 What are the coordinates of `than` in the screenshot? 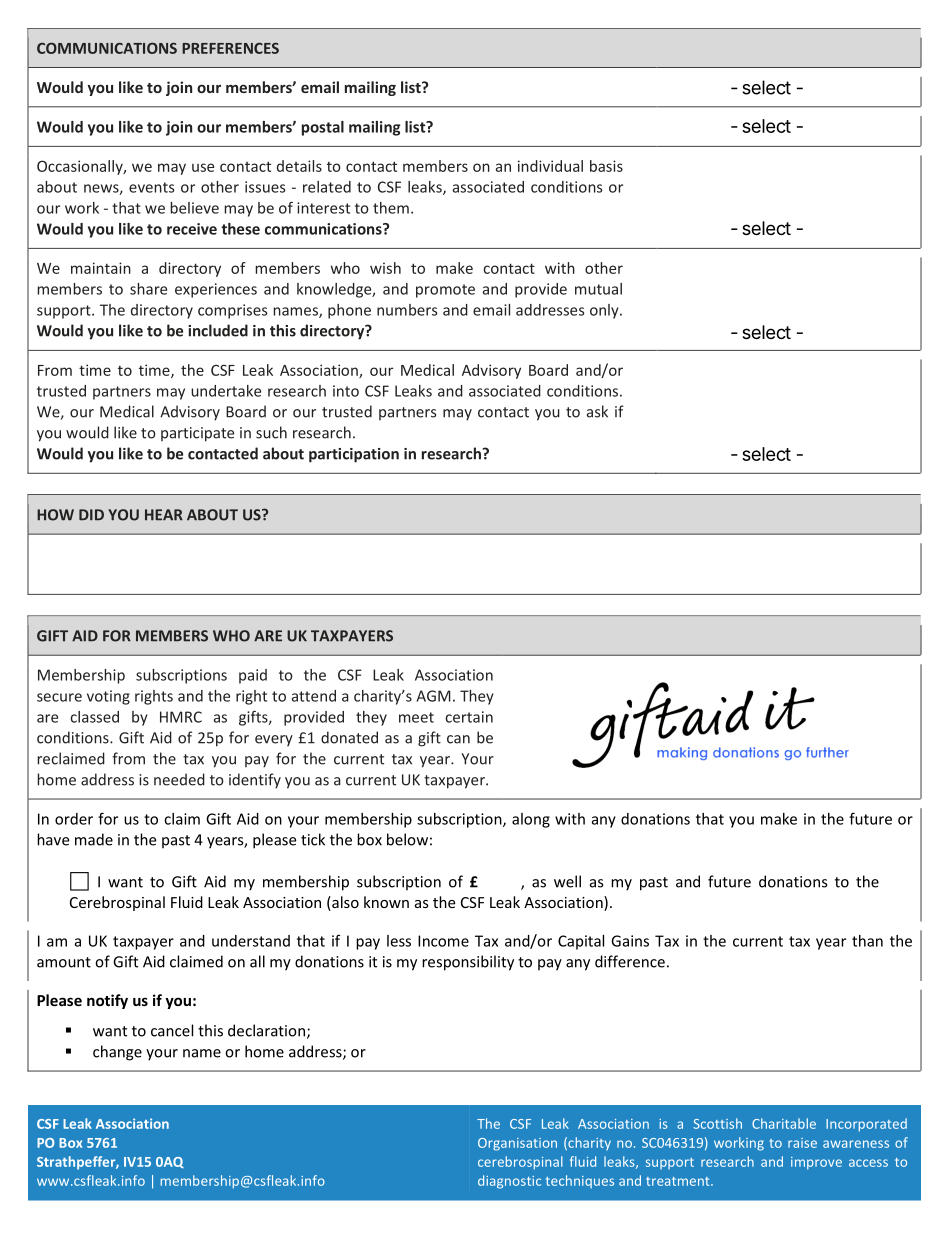 It's located at (867, 941).
